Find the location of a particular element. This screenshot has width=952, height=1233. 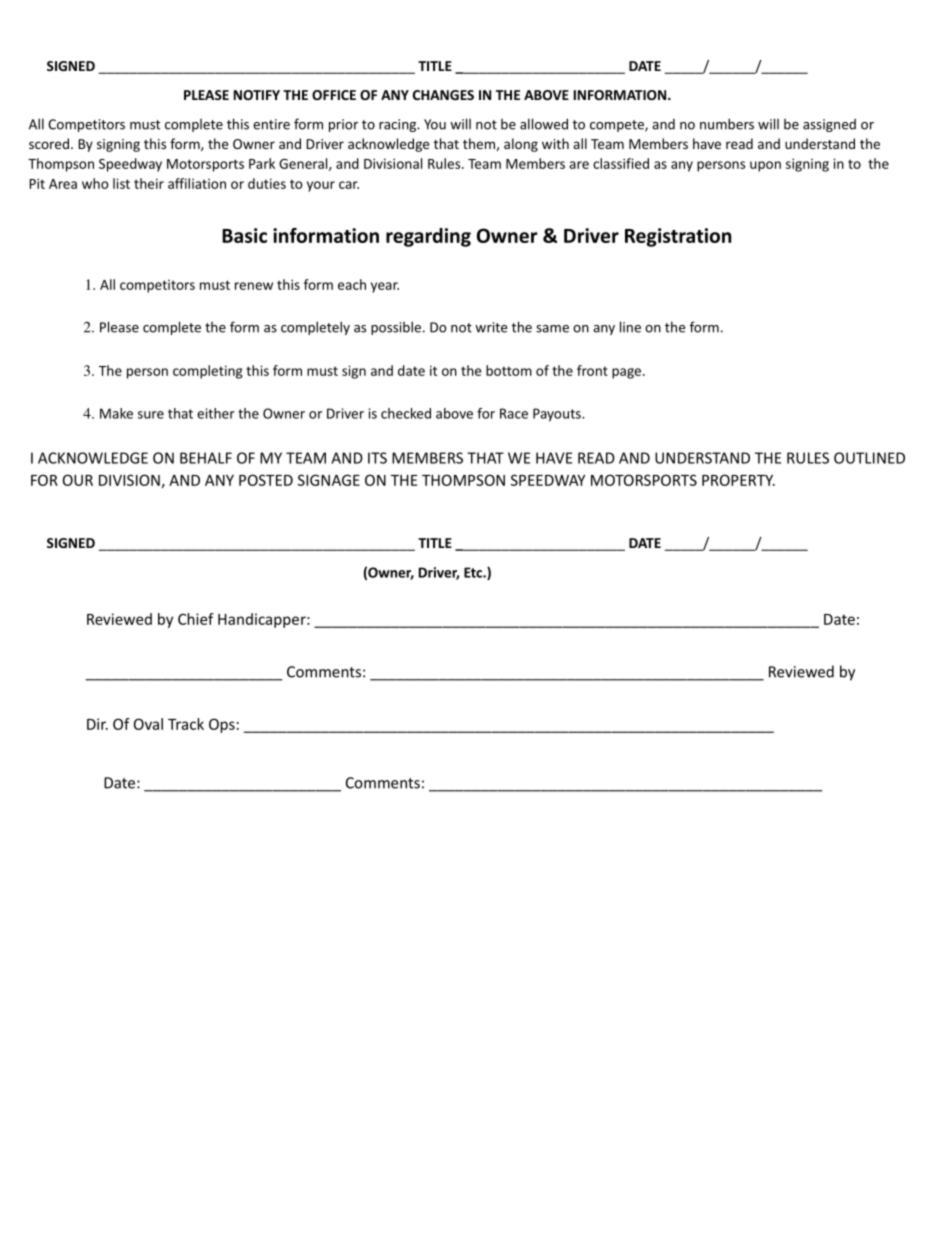

numbers is located at coordinates (727, 124).
